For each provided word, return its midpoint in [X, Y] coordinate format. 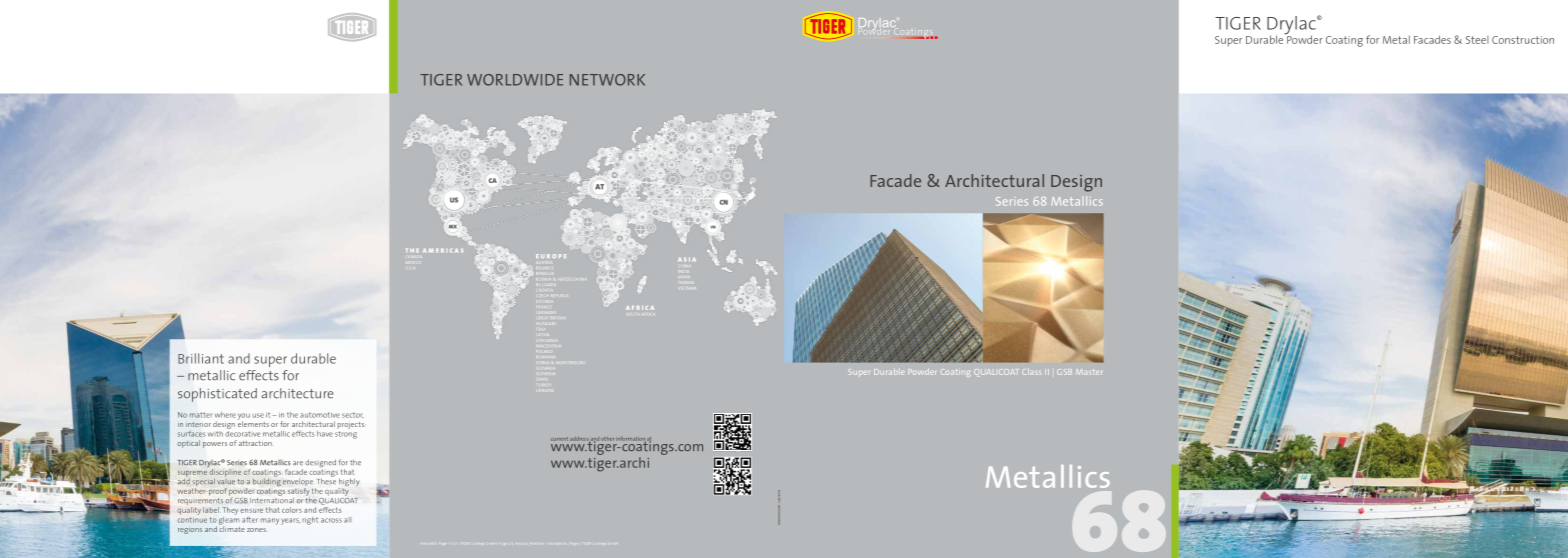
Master [1089, 372]
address [580, 440]
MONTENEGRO [569, 363]
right [310, 521]
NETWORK [607, 80]
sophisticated [217, 395]
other [607, 439]
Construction [1523, 40]
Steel [1477, 40]
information [631, 440]
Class [1031, 372]
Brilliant [201, 358]
